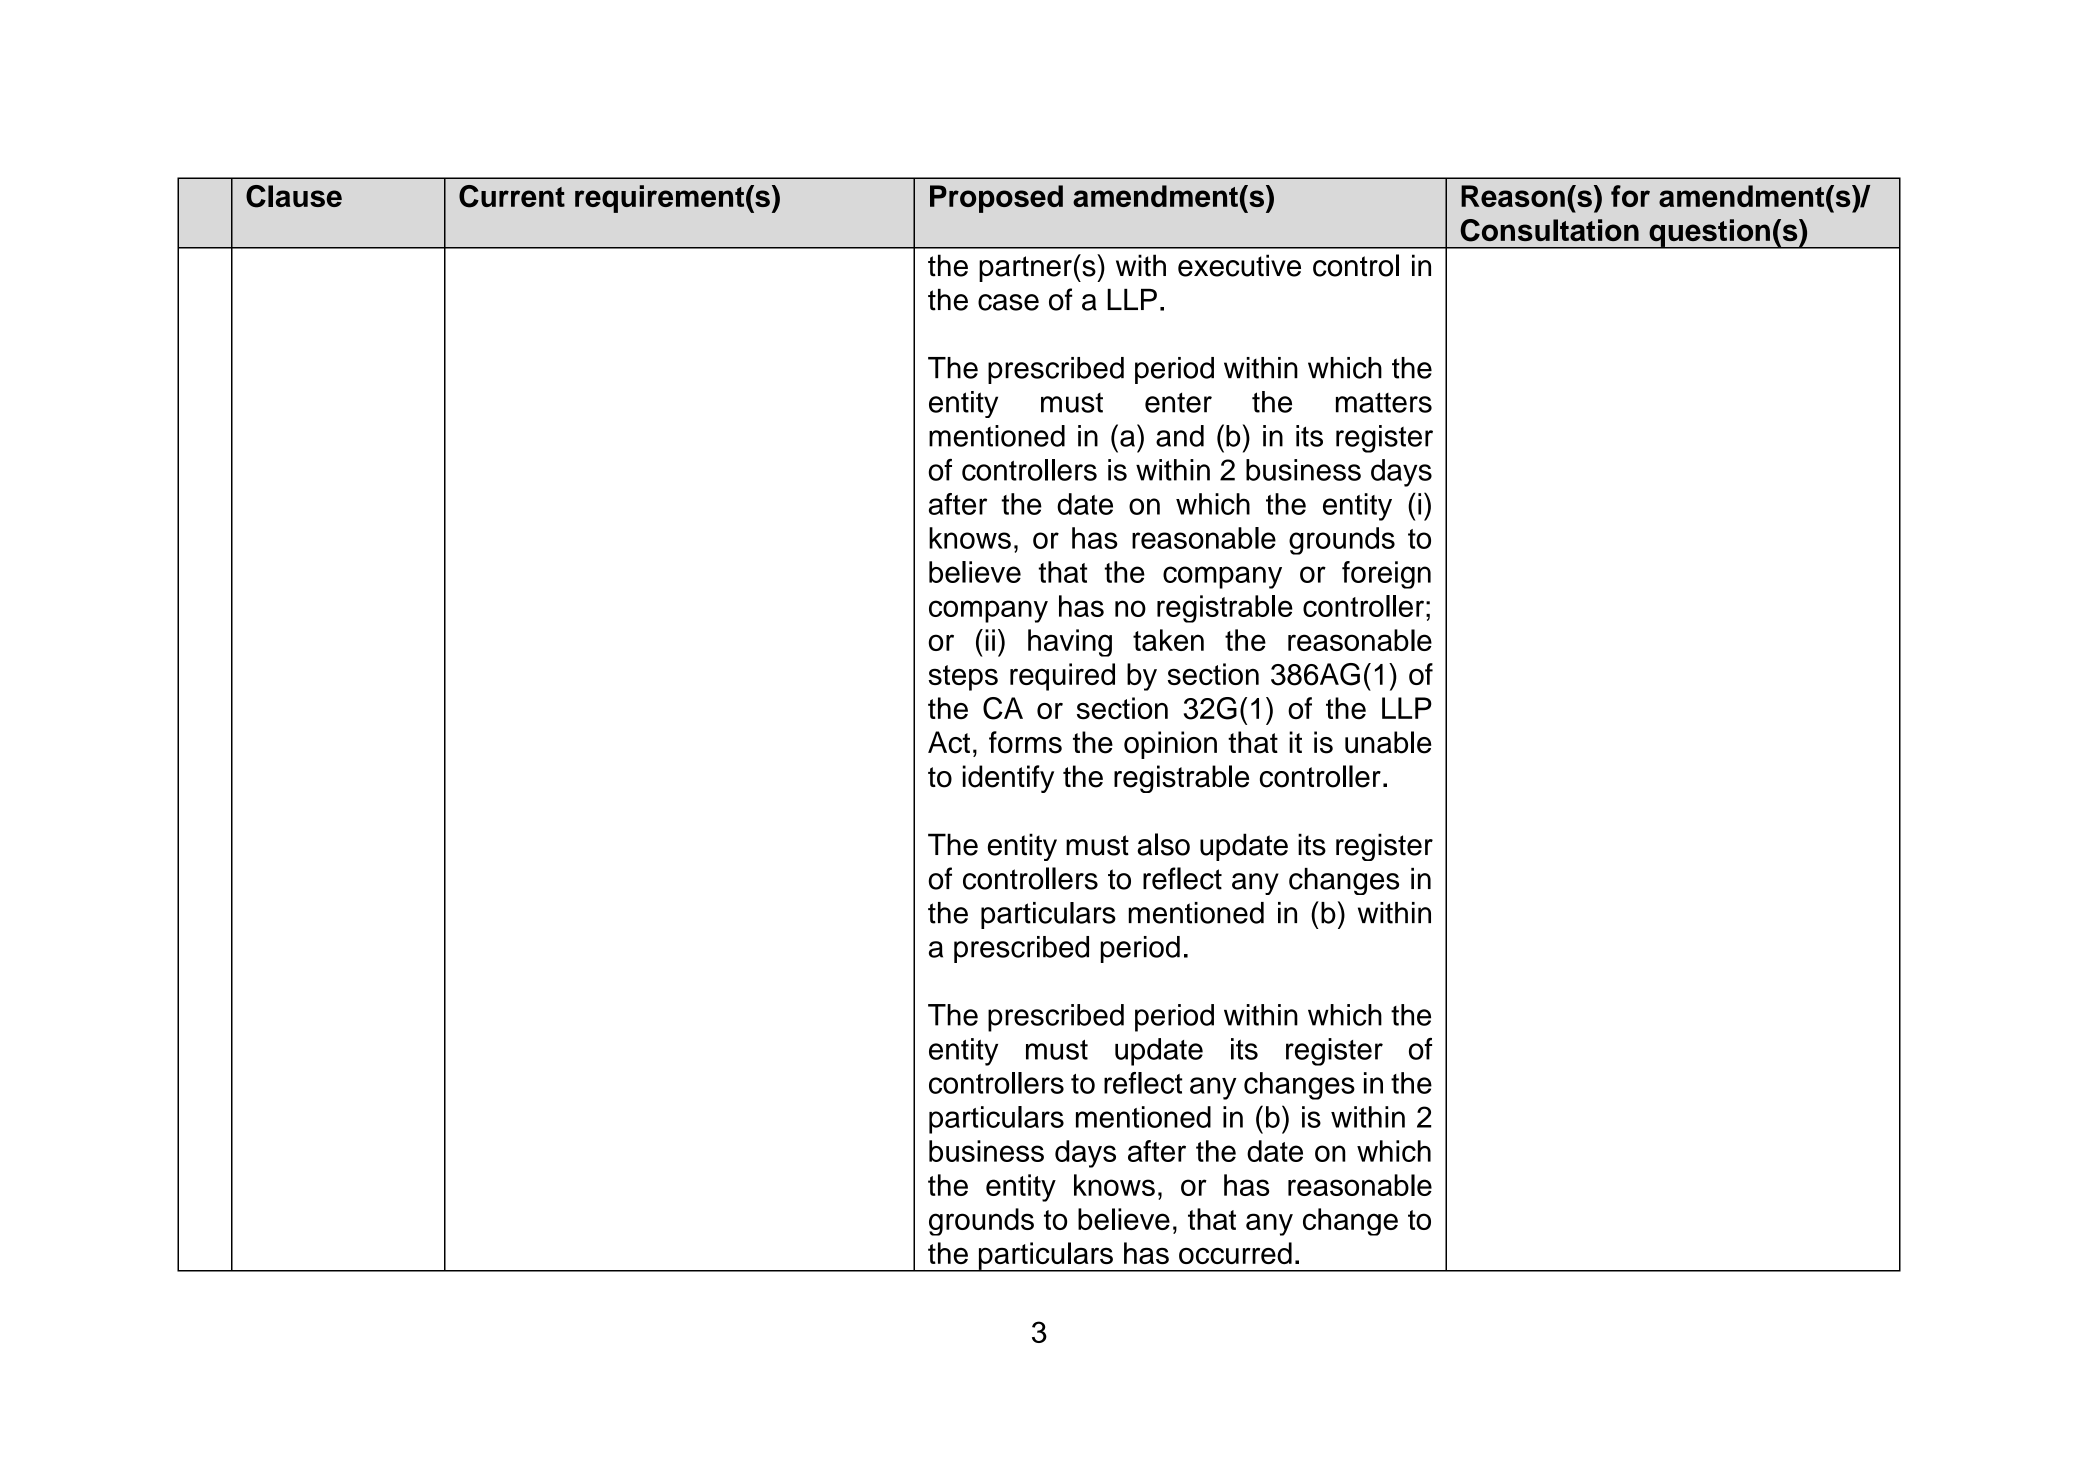  Describe the element at coordinates (512, 196) in the screenshot. I see `Current` at that location.
